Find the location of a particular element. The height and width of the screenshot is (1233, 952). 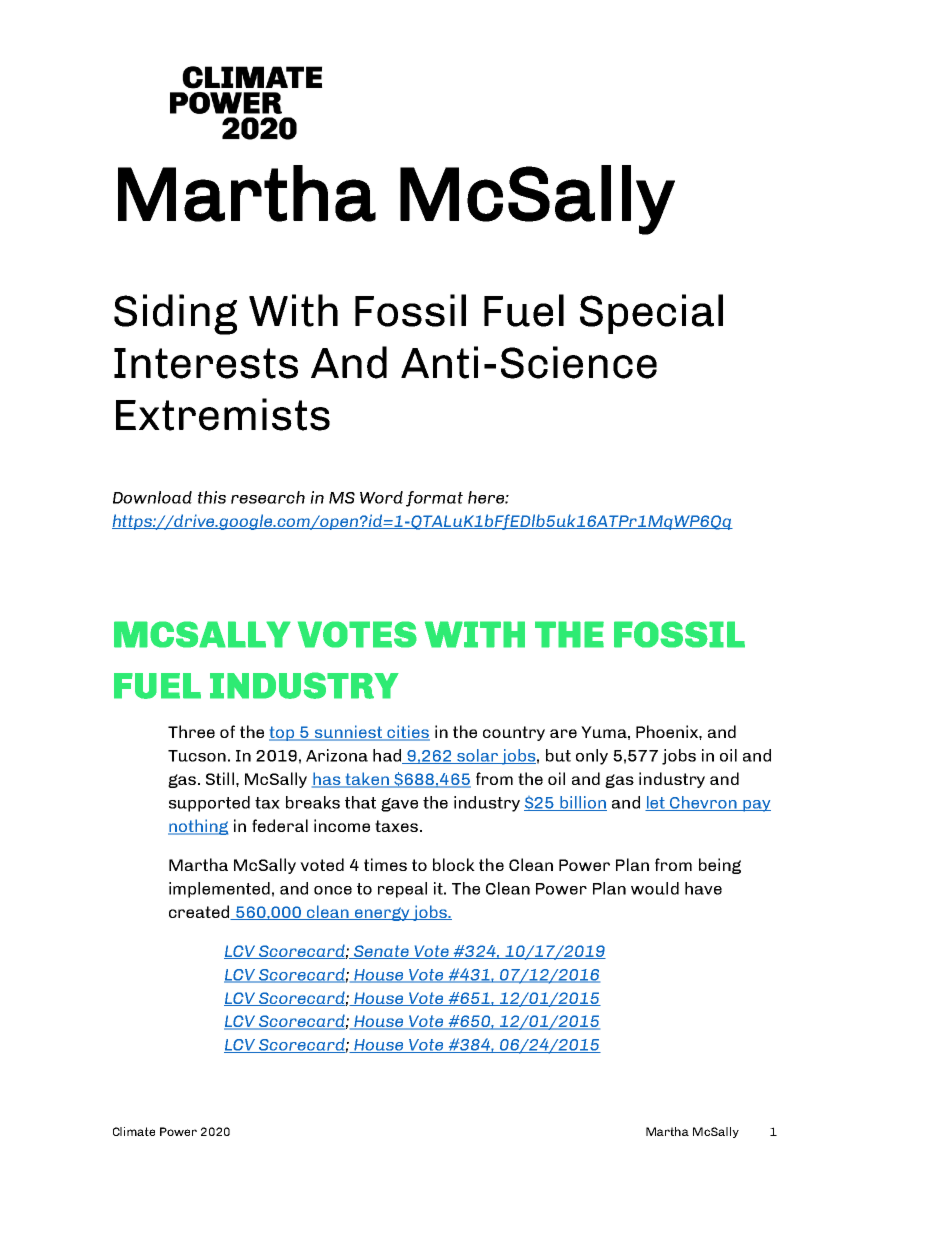

Special is located at coordinates (651, 314).
